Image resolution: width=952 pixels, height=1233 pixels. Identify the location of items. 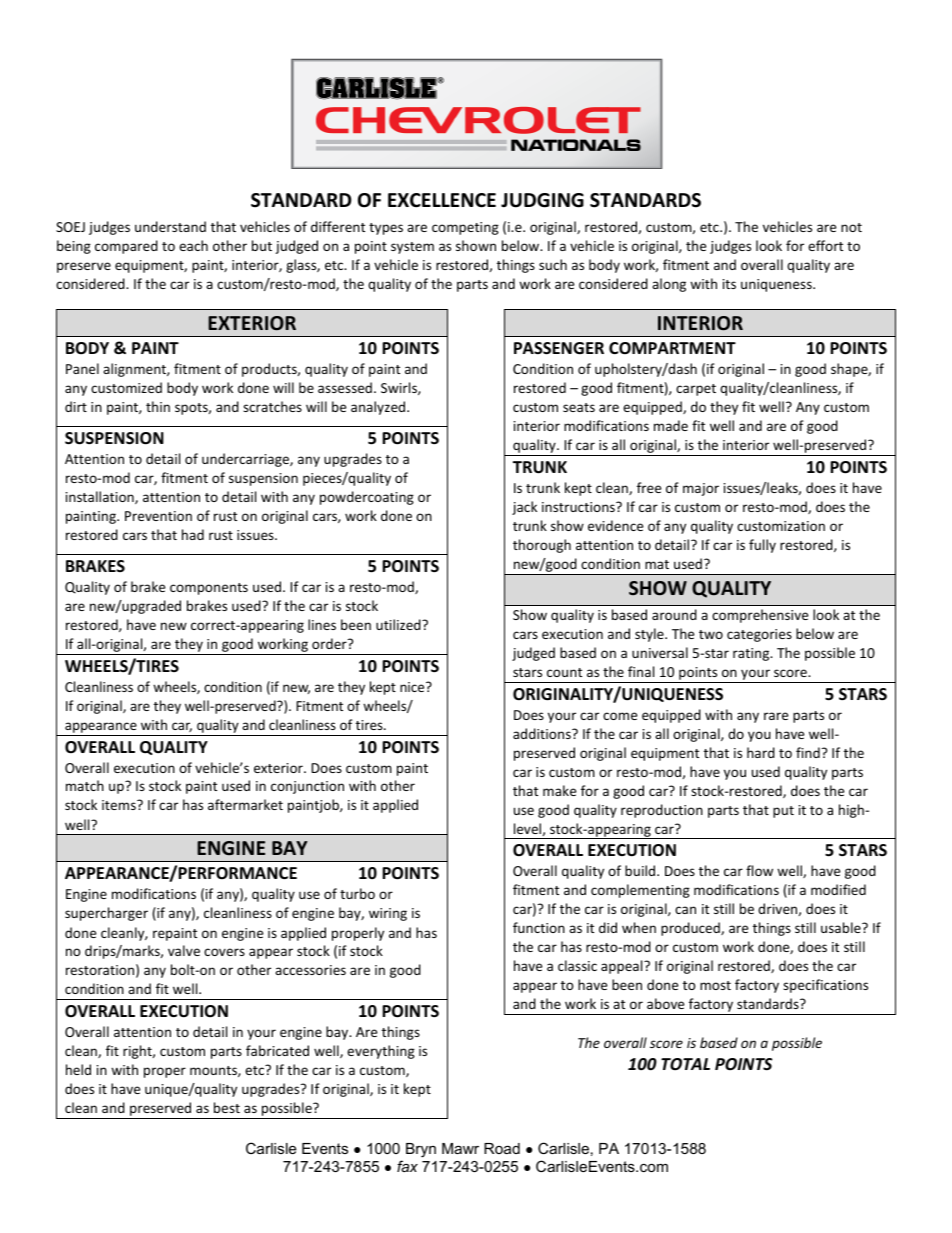
(120, 805).
